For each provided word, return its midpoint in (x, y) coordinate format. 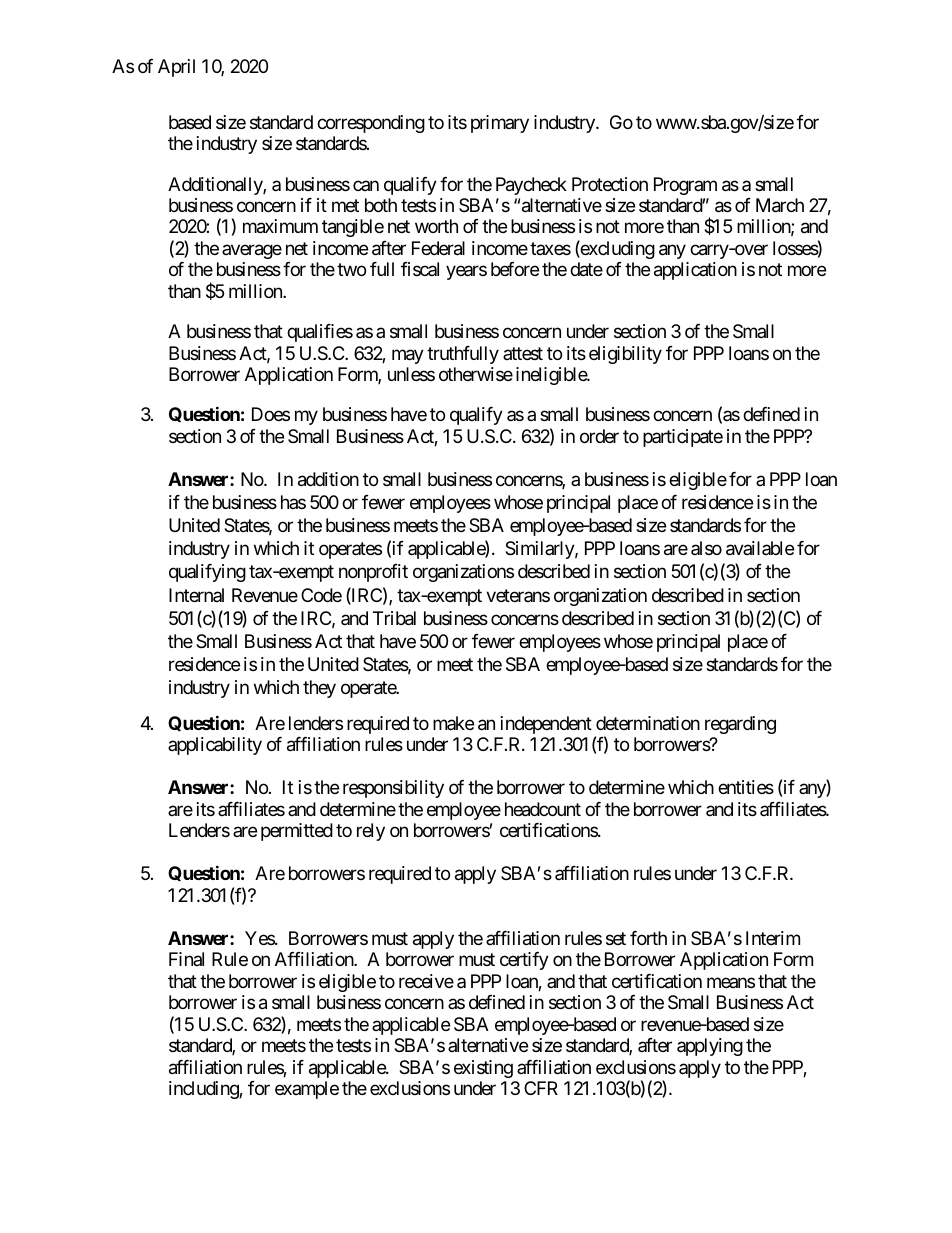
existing (483, 1069)
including (204, 1090)
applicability (215, 746)
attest (523, 353)
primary (500, 124)
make (453, 723)
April (176, 68)
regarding (740, 725)
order (599, 436)
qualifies (320, 333)
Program (685, 186)
